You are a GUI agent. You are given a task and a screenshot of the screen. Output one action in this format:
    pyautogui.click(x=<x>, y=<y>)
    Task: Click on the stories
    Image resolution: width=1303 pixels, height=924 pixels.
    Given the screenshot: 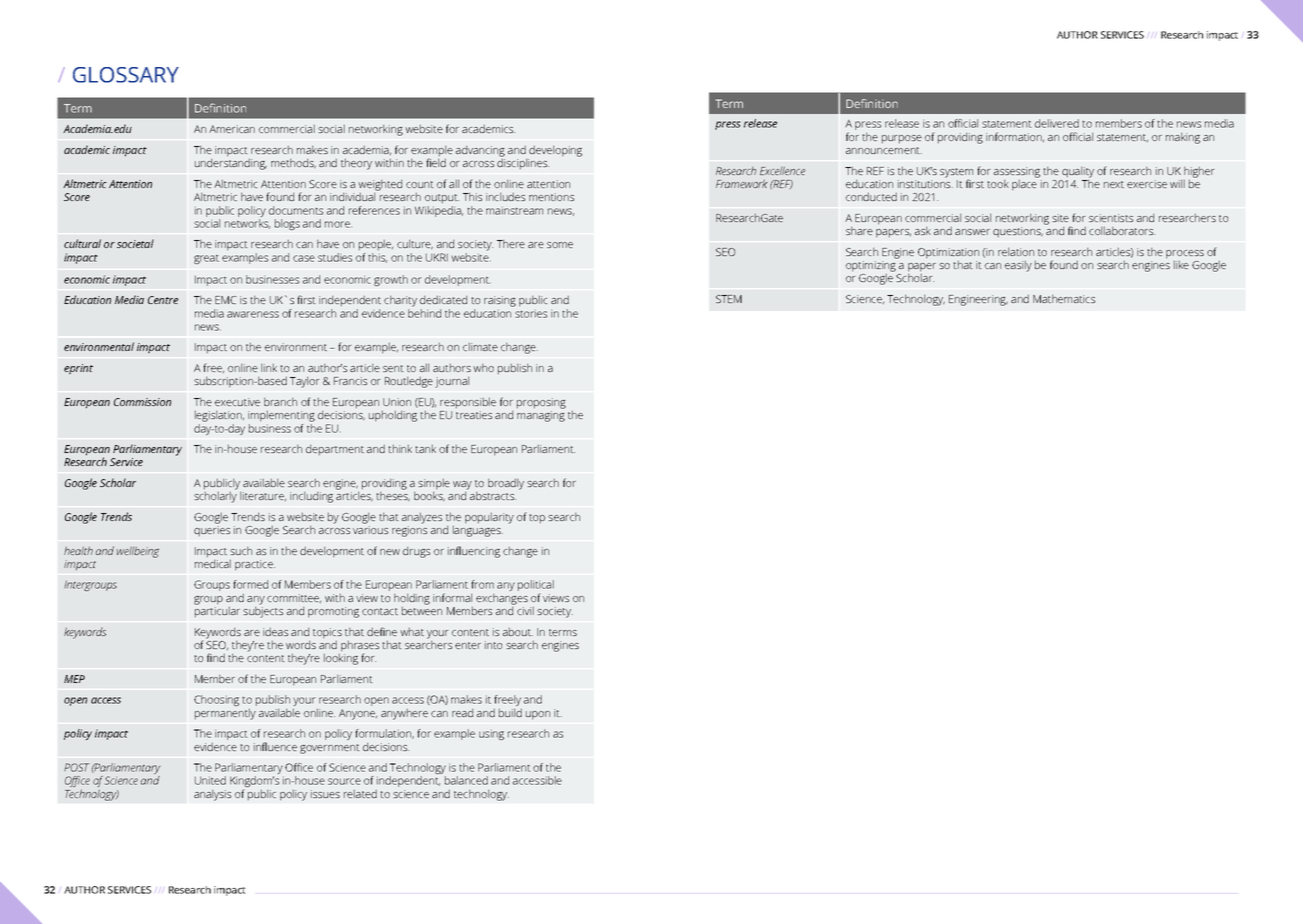 What is the action you would take?
    pyautogui.click(x=531, y=313)
